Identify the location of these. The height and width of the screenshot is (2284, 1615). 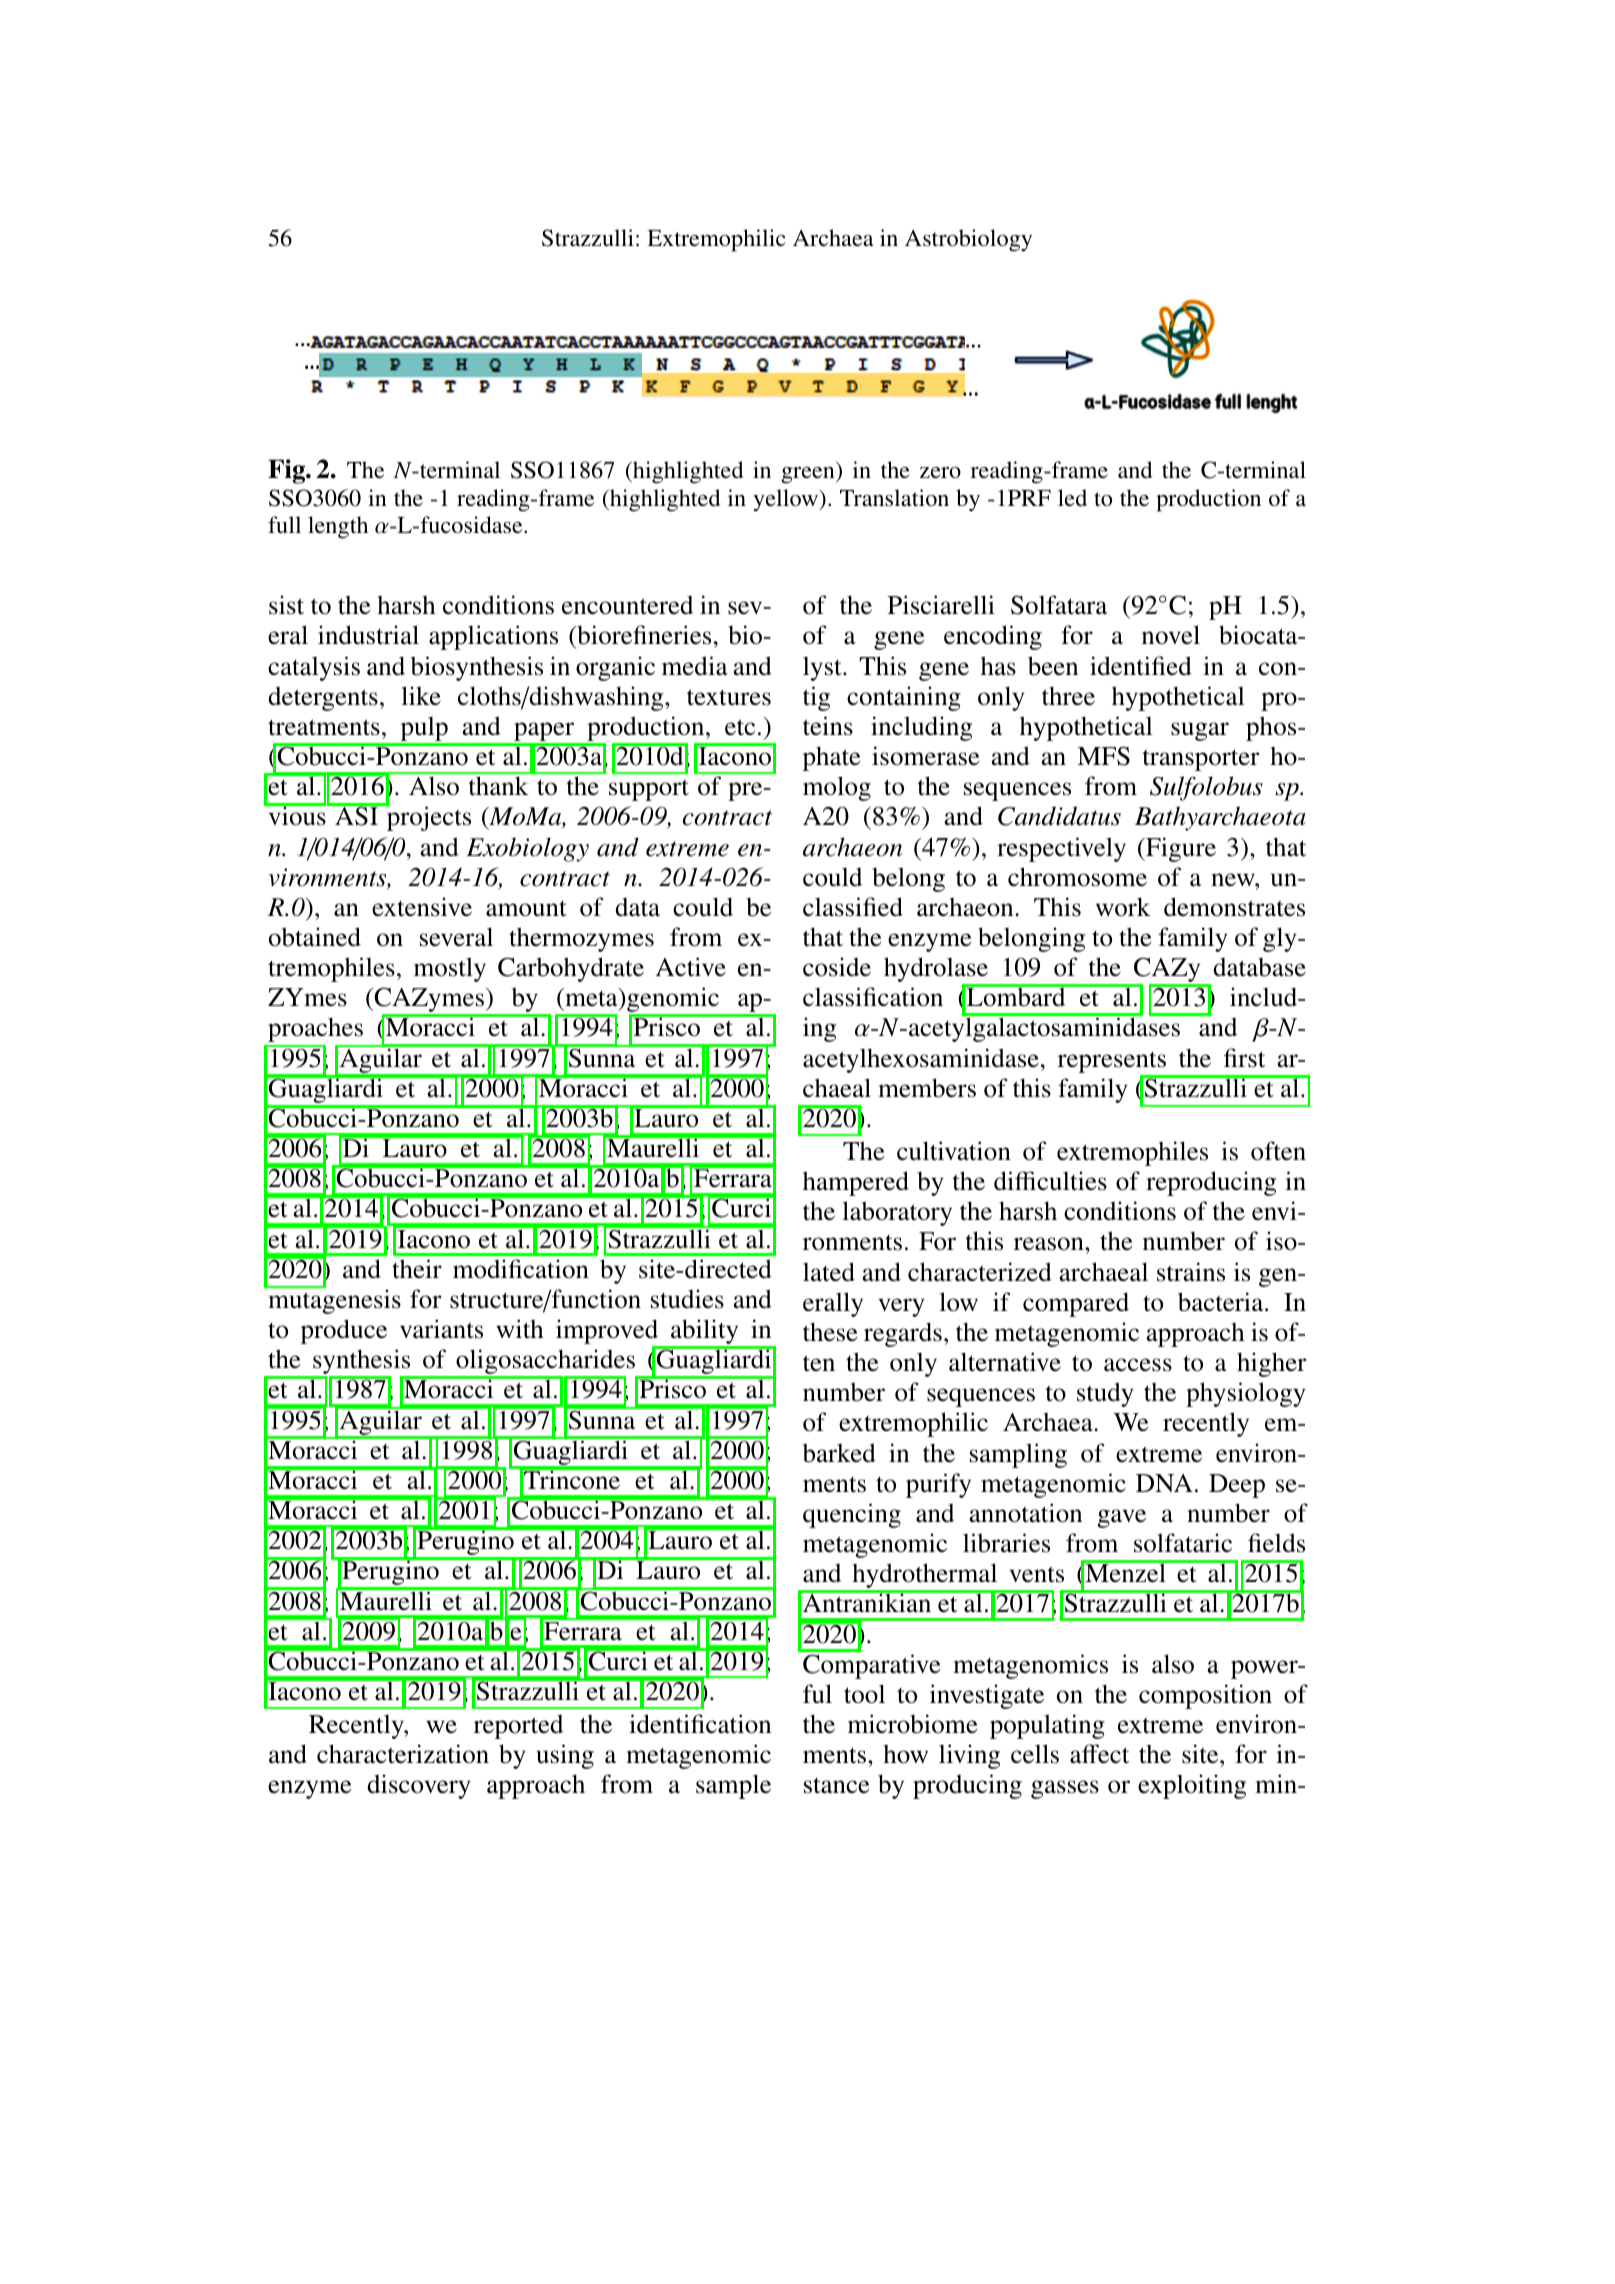
(830, 1332).
